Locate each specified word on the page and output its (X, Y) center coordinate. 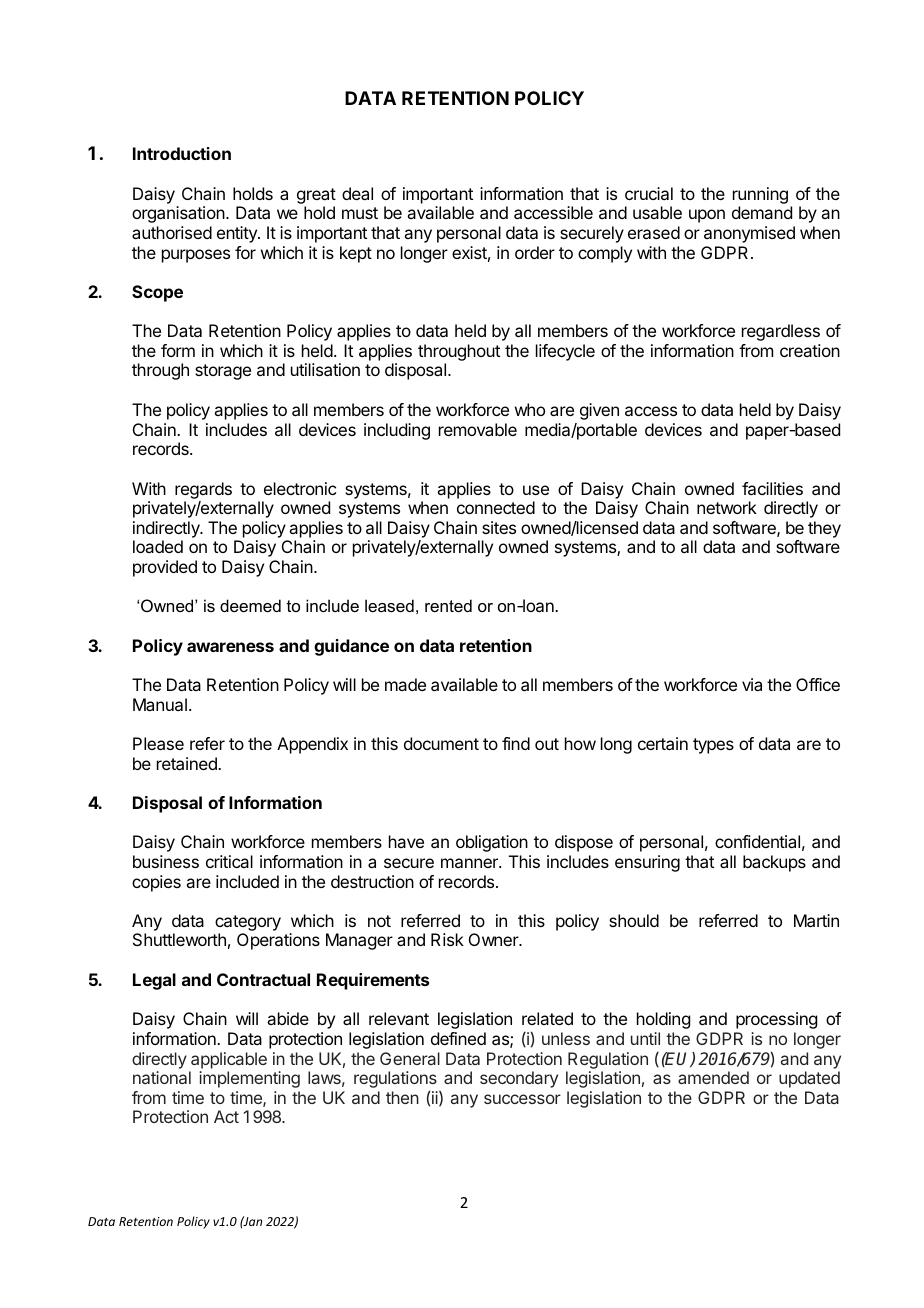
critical (229, 861)
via (752, 684)
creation (810, 350)
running (760, 195)
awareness (230, 647)
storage (223, 372)
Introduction (182, 153)
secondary (519, 1079)
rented (448, 605)
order (535, 252)
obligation (492, 843)
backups (774, 863)
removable (478, 429)
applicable (229, 1060)
